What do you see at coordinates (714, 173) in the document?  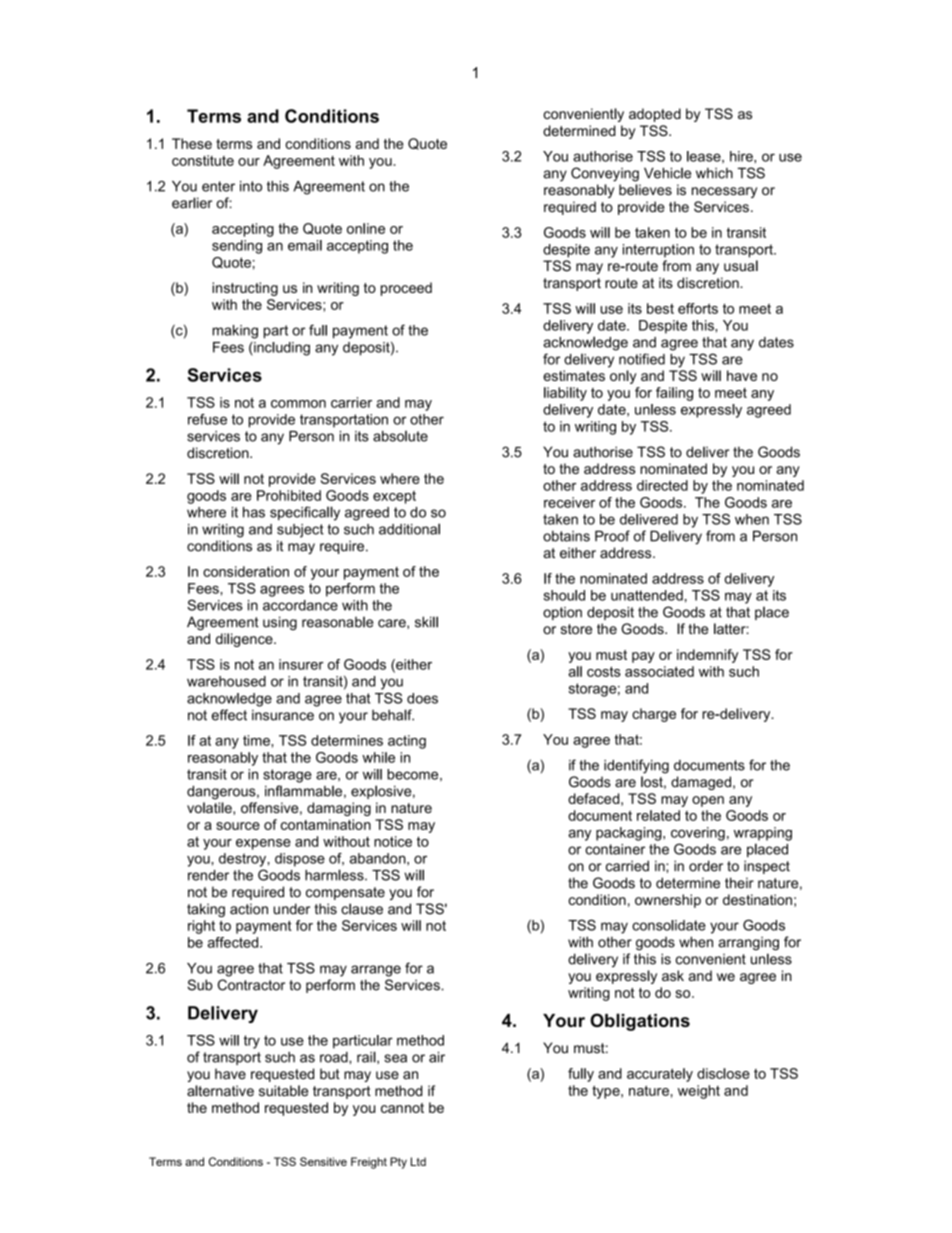 I see `which` at bounding box center [714, 173].
